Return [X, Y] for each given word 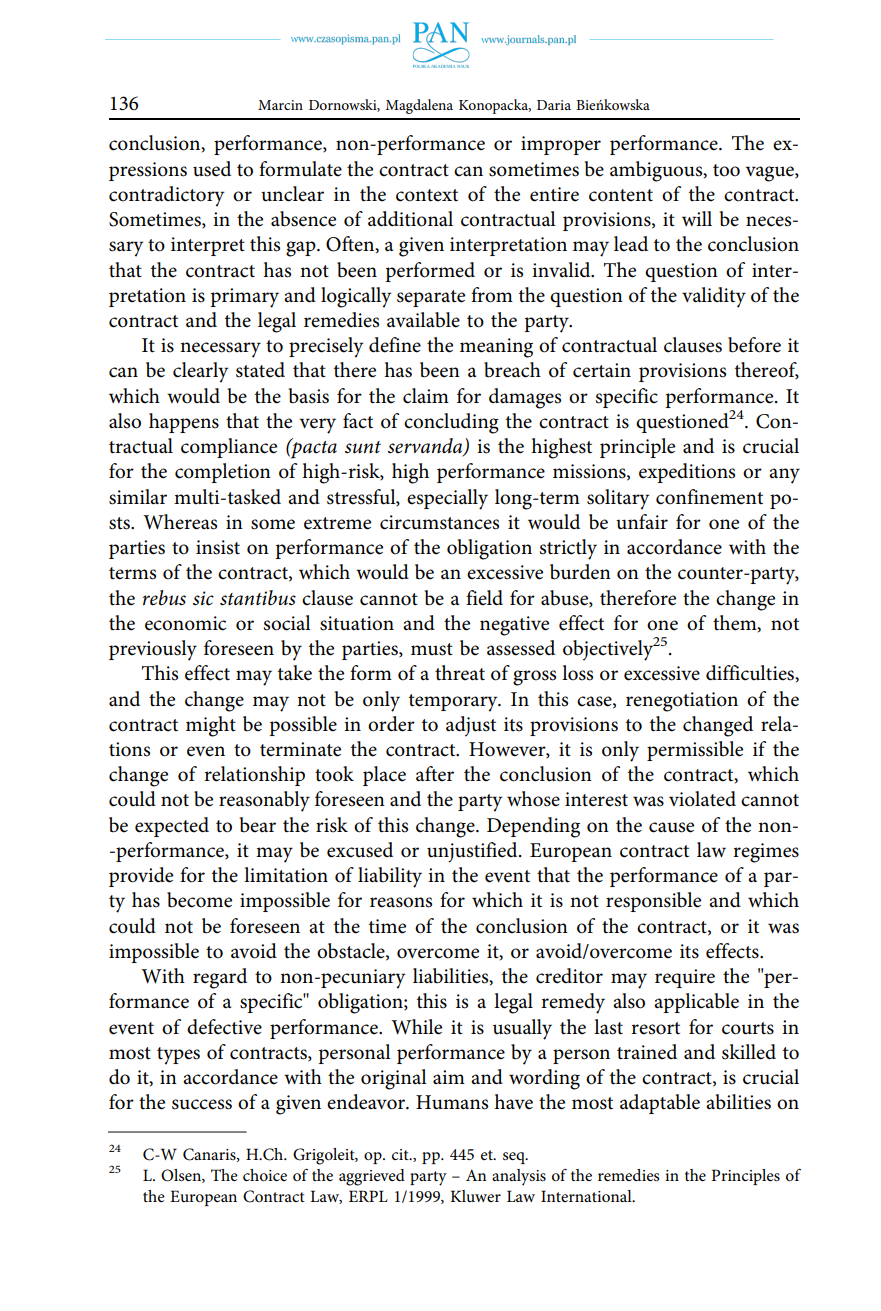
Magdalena [419, 106]
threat [460, 673]
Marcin [280, 105]
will [697, 218]
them [736, 623]
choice [265, 1175]
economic [185, 623]
